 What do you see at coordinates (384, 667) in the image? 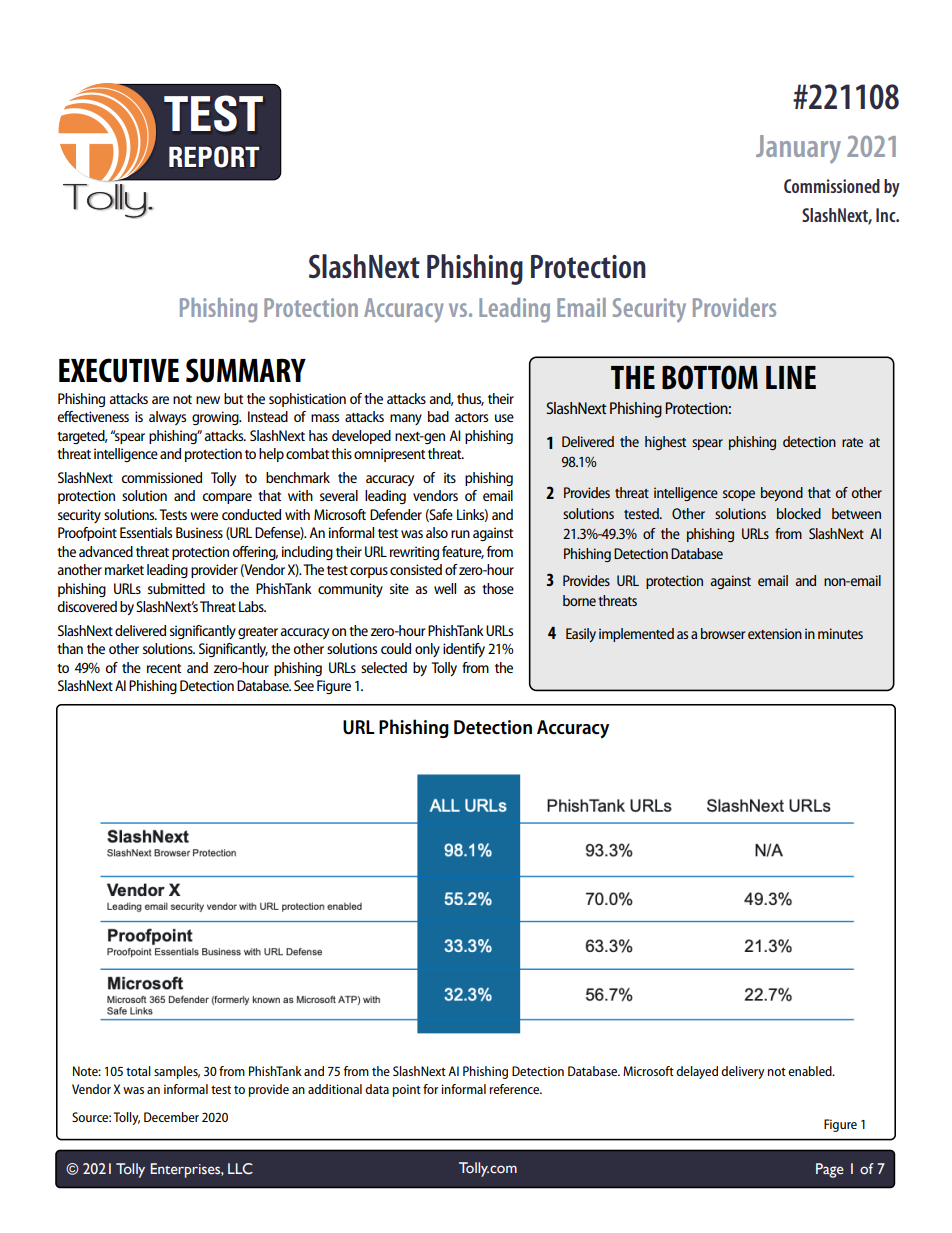
I see `selected` at bounding box center [384, 667].
